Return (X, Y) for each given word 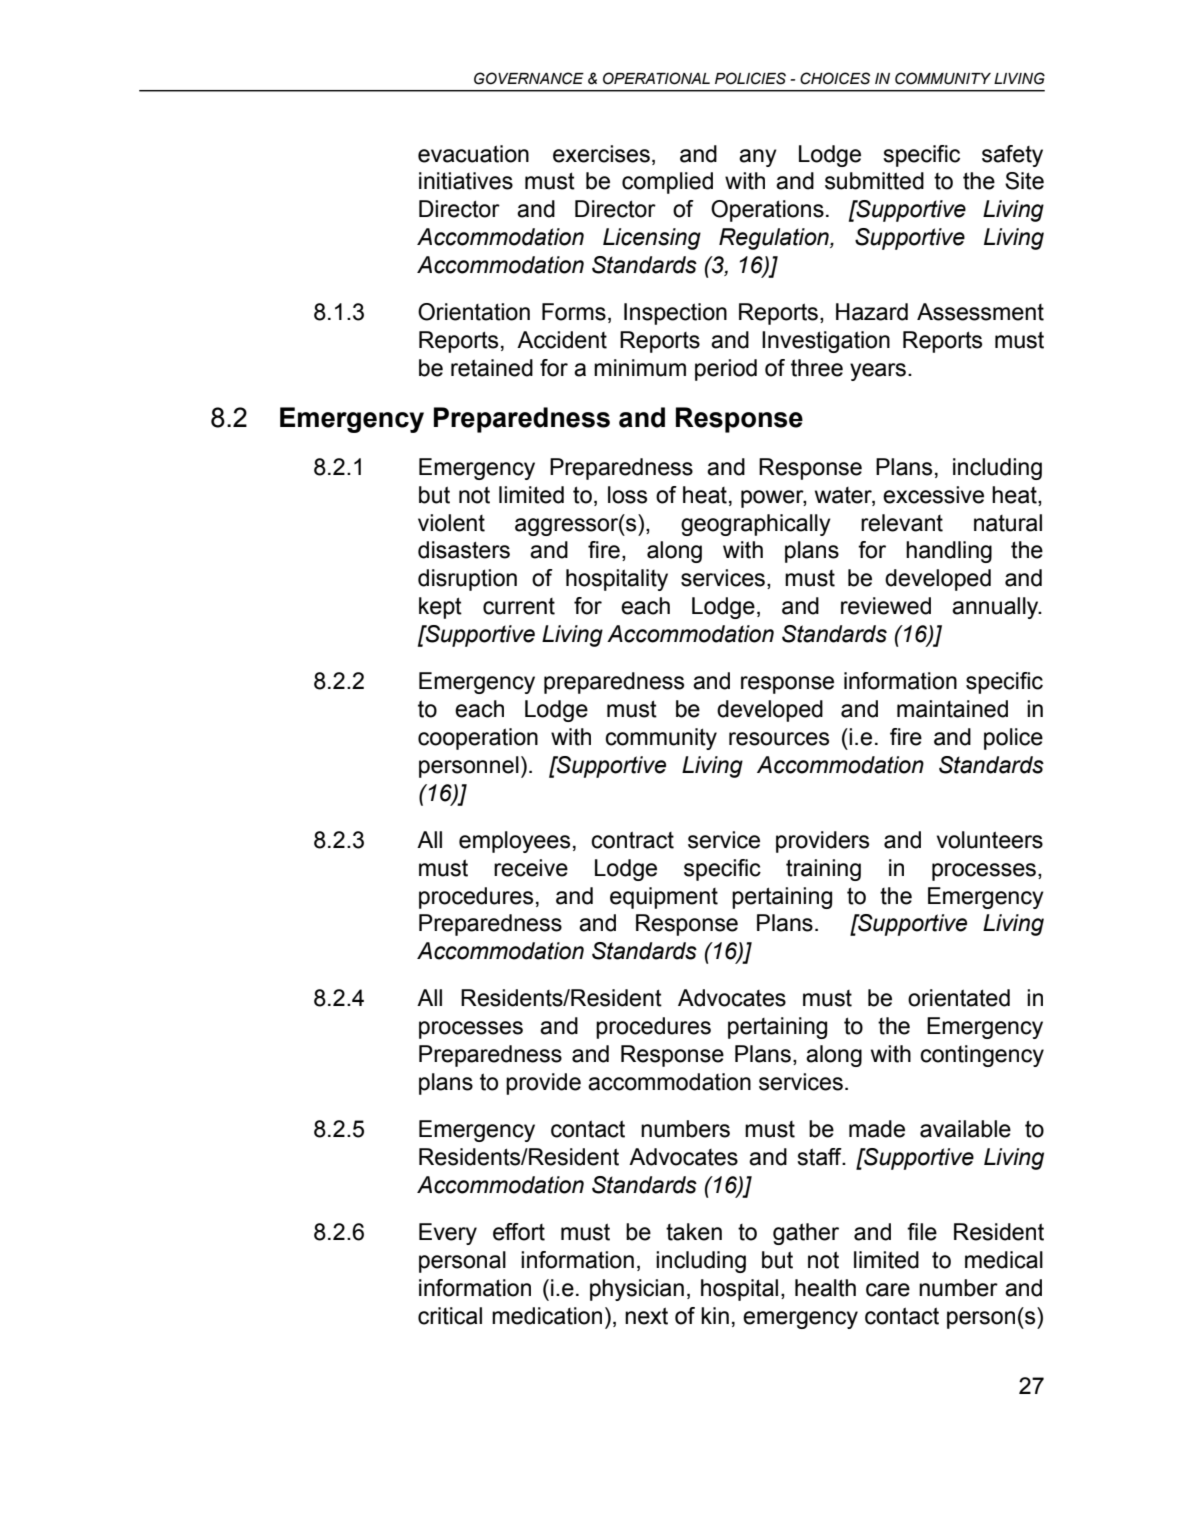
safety (1012, 156)
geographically (756, 525)
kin (715, 1315)
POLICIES (750, 78)
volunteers (989, 840)
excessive (933, 495)
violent (451, 523)
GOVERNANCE (529, 78)
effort (519, 1232)
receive (531, 868)
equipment (664, 898)
